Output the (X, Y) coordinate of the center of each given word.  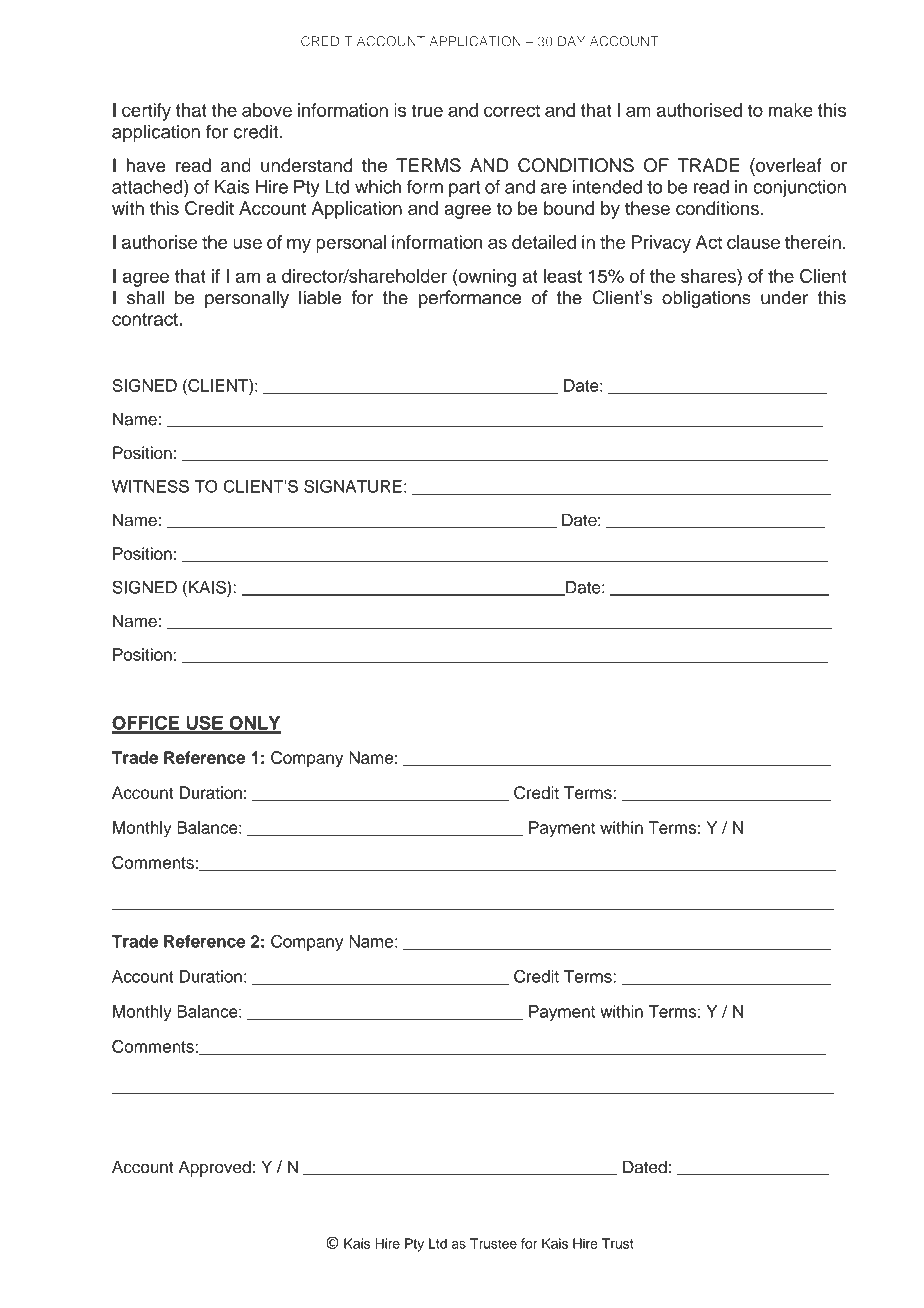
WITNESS (150, 486)
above (267, 110)
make (791, 110)
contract (146, 319)
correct (512, 110)
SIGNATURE (353, 486)
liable (320, 297)
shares (709, 276)
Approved (215, 1168)
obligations (706, 299)
